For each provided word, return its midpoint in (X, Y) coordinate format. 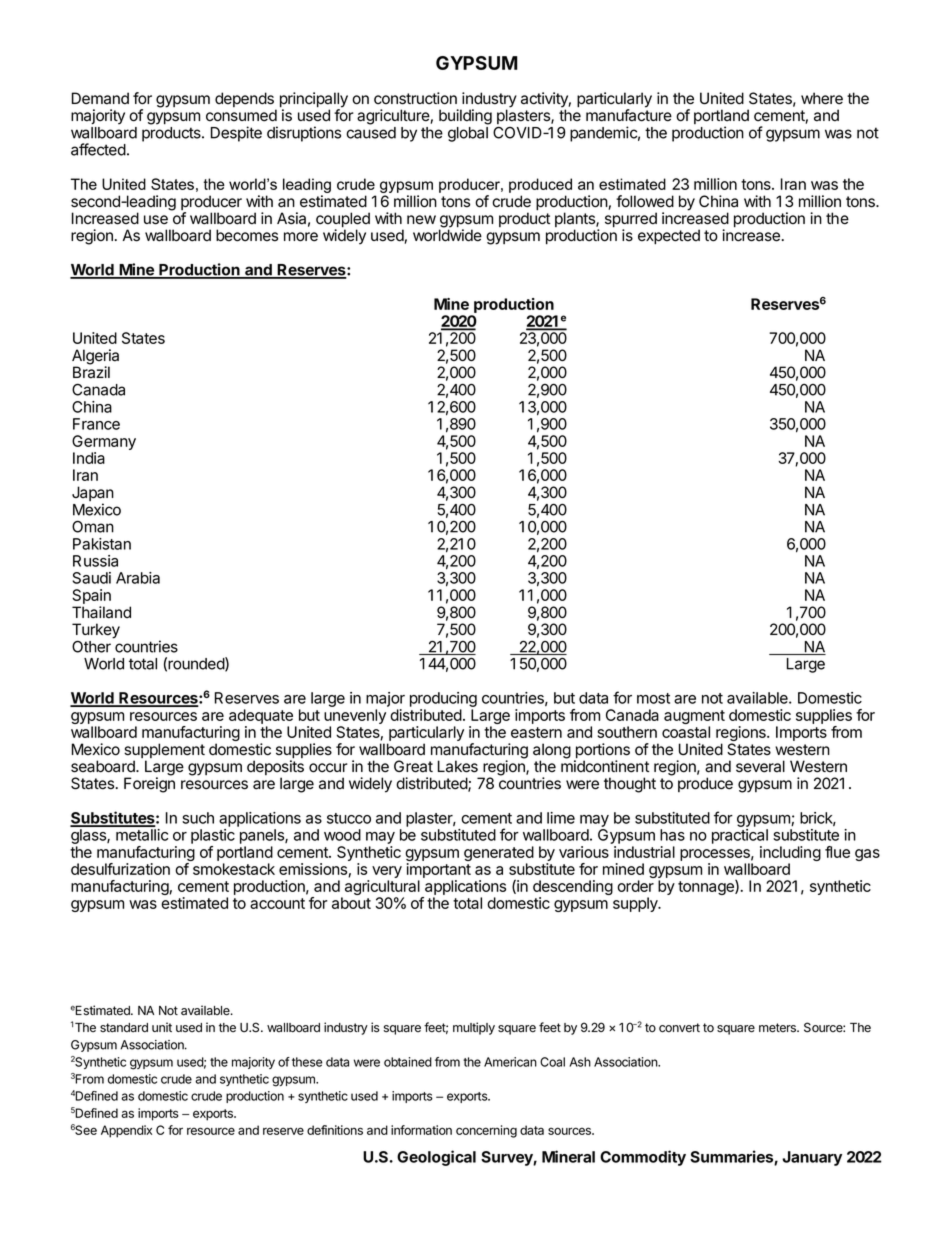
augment (694, 718)
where (822, 98)
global (468, 134)
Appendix (126, 1131)
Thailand (101, 612)
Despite (236, 134)
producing (443, 701)
